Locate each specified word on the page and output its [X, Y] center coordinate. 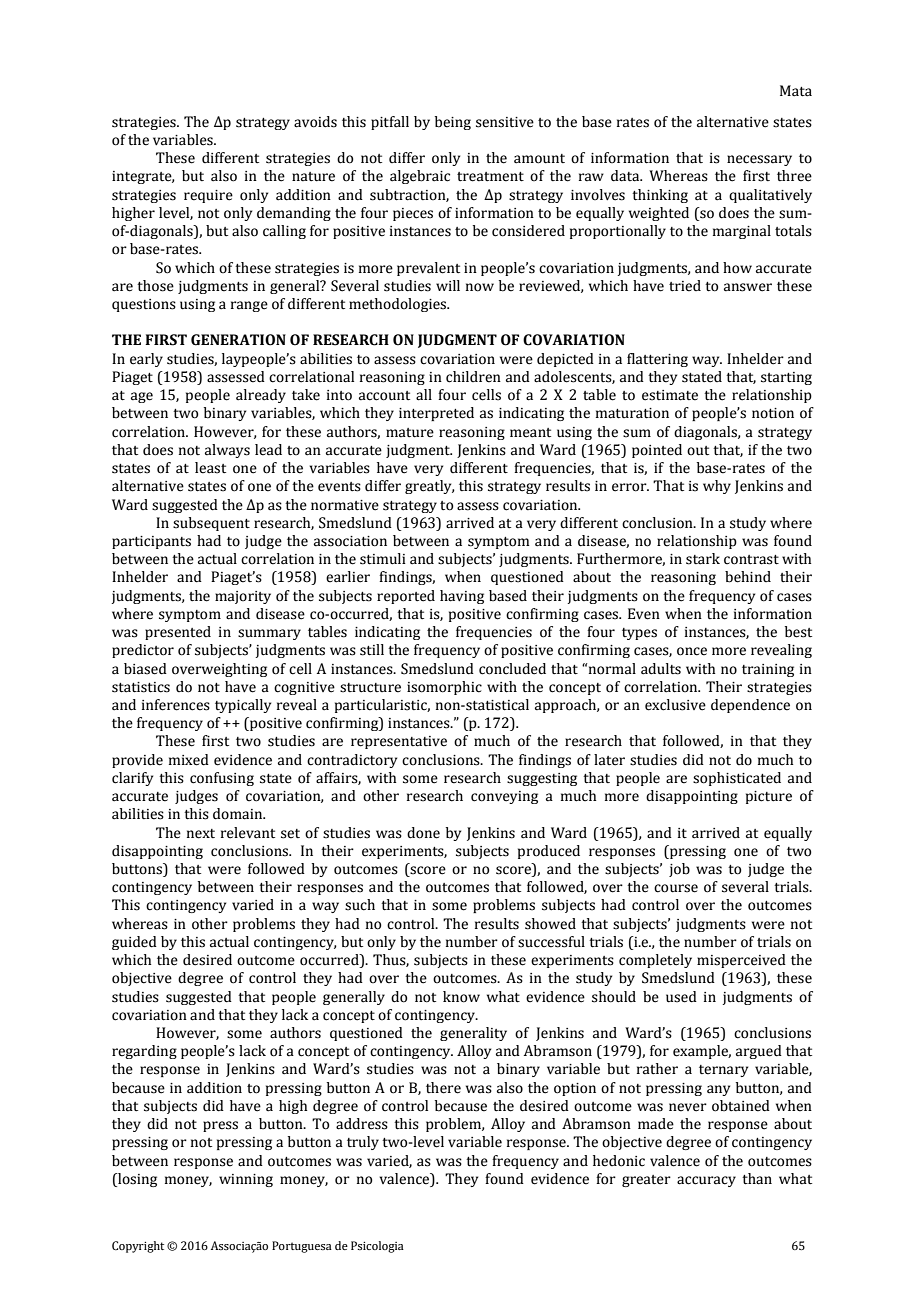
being [453, 123]
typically [243, 706]
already [261, 396]
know [461, 997]
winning [246, 1180]
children [473, 377]
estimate [670, 395]
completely [655, 961]
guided [134, 943]
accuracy [706, 1181]
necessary [759, 160]
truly [363, 1143]
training [768, 670]
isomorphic [444, 688]
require [208, 196]
